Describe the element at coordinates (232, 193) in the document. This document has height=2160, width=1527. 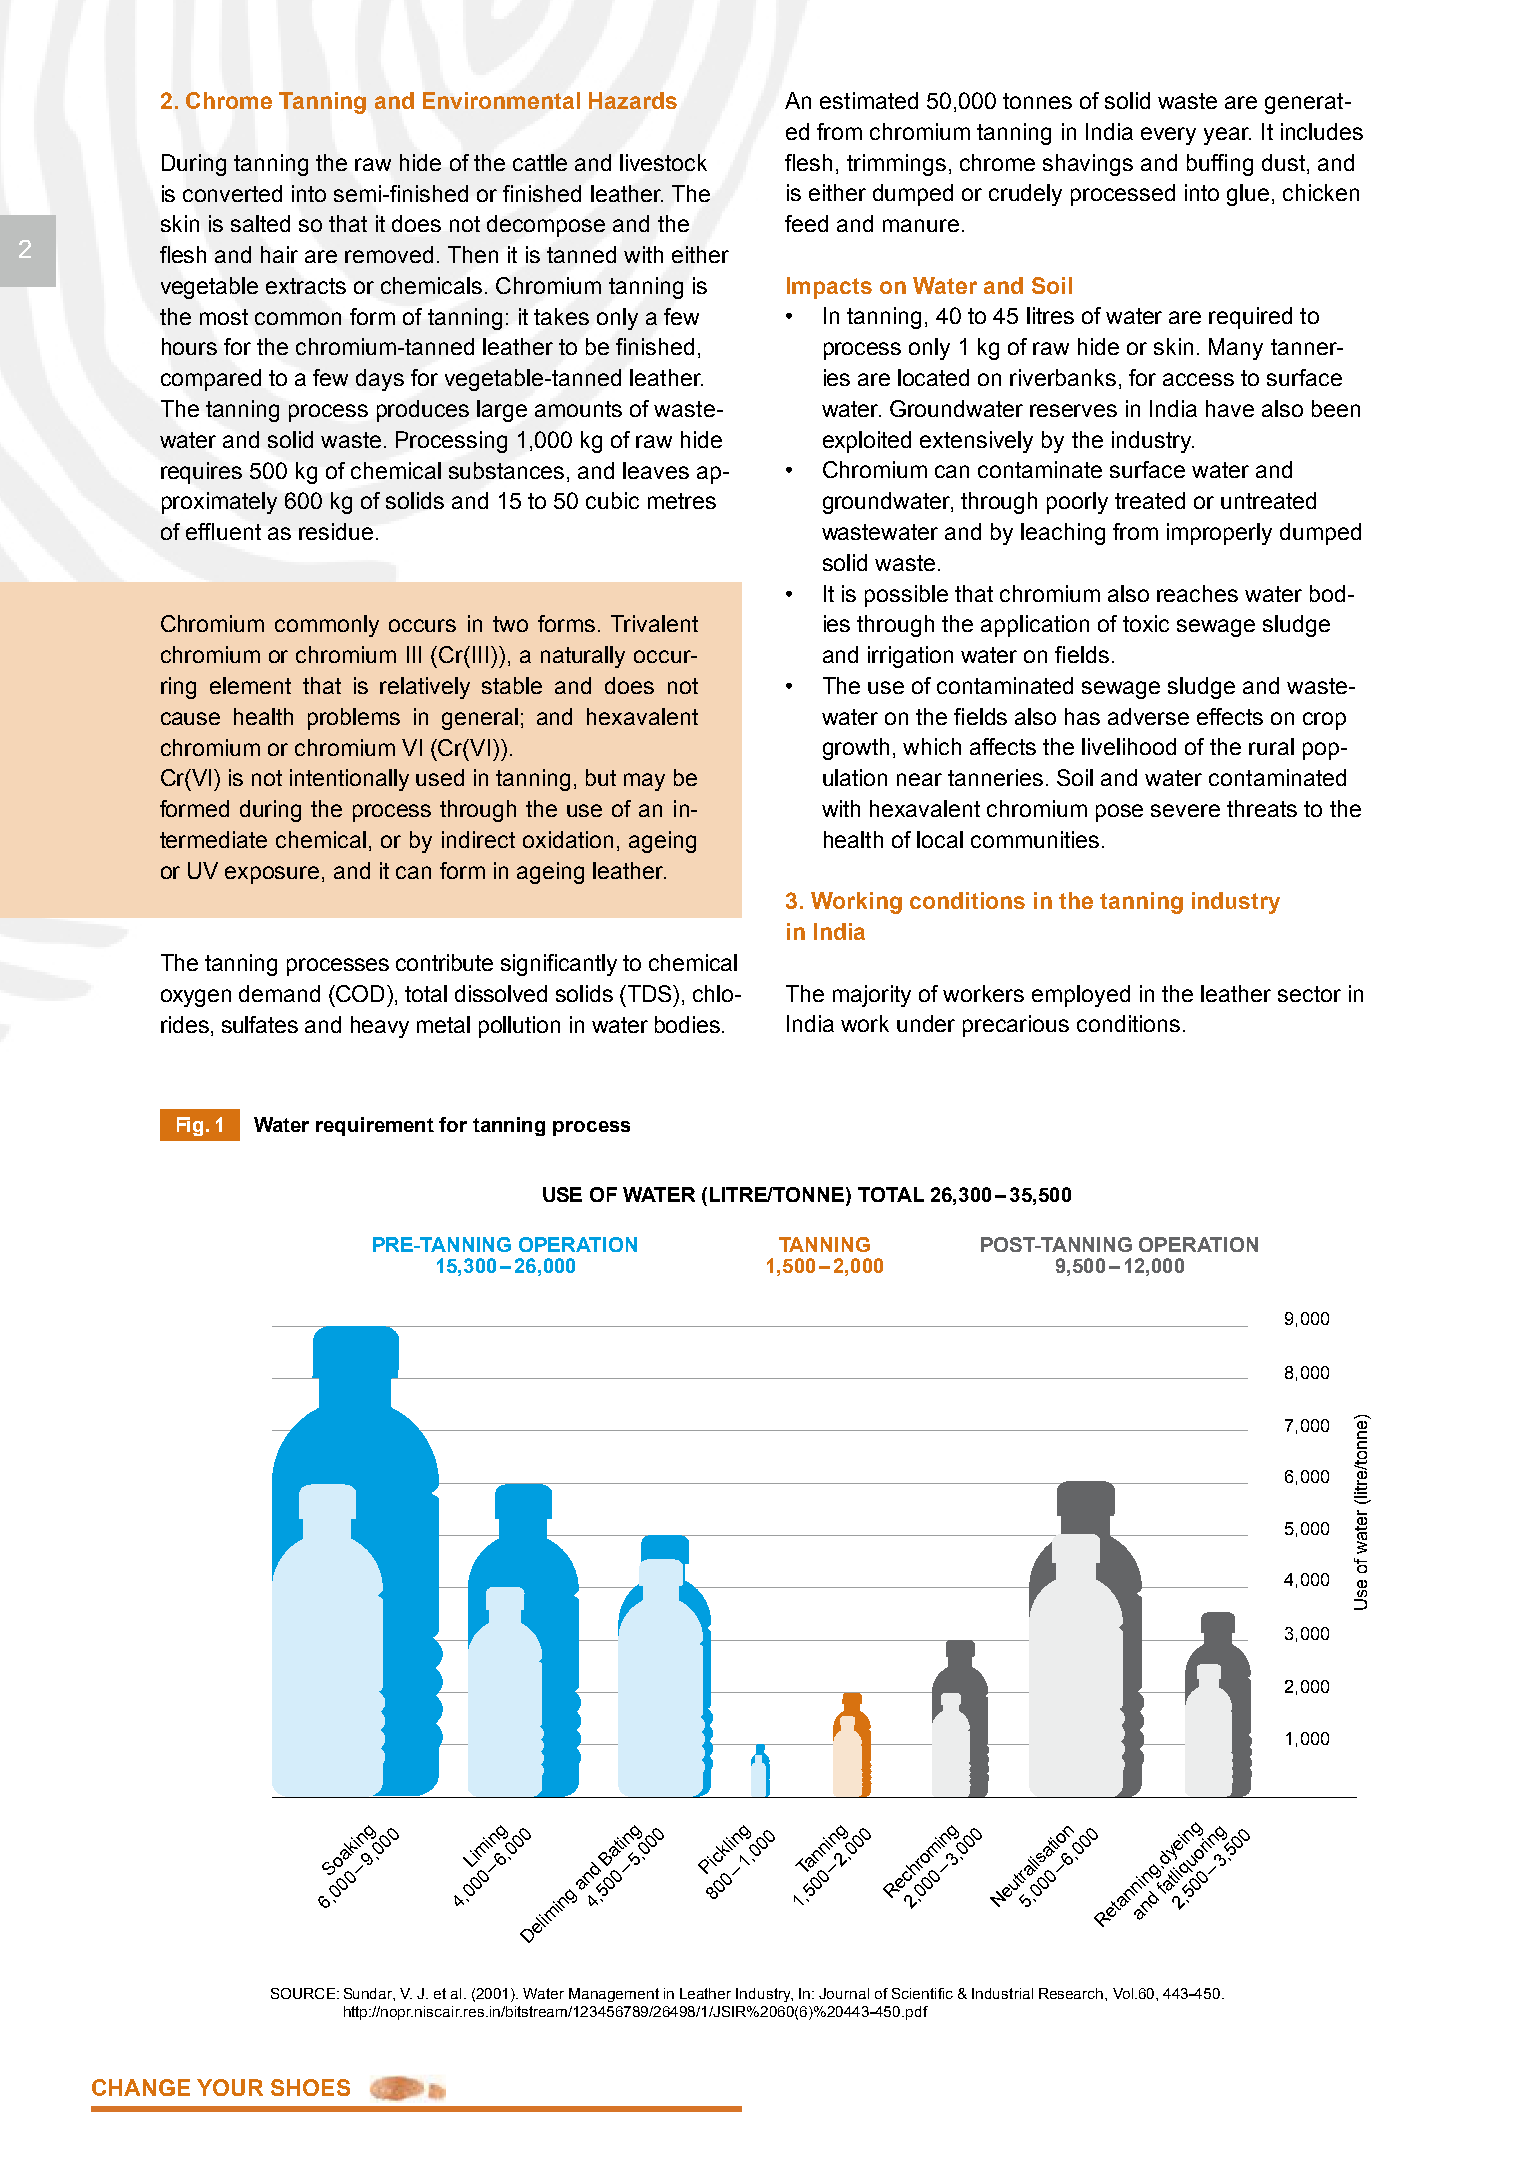
I see `converted` at that location.
